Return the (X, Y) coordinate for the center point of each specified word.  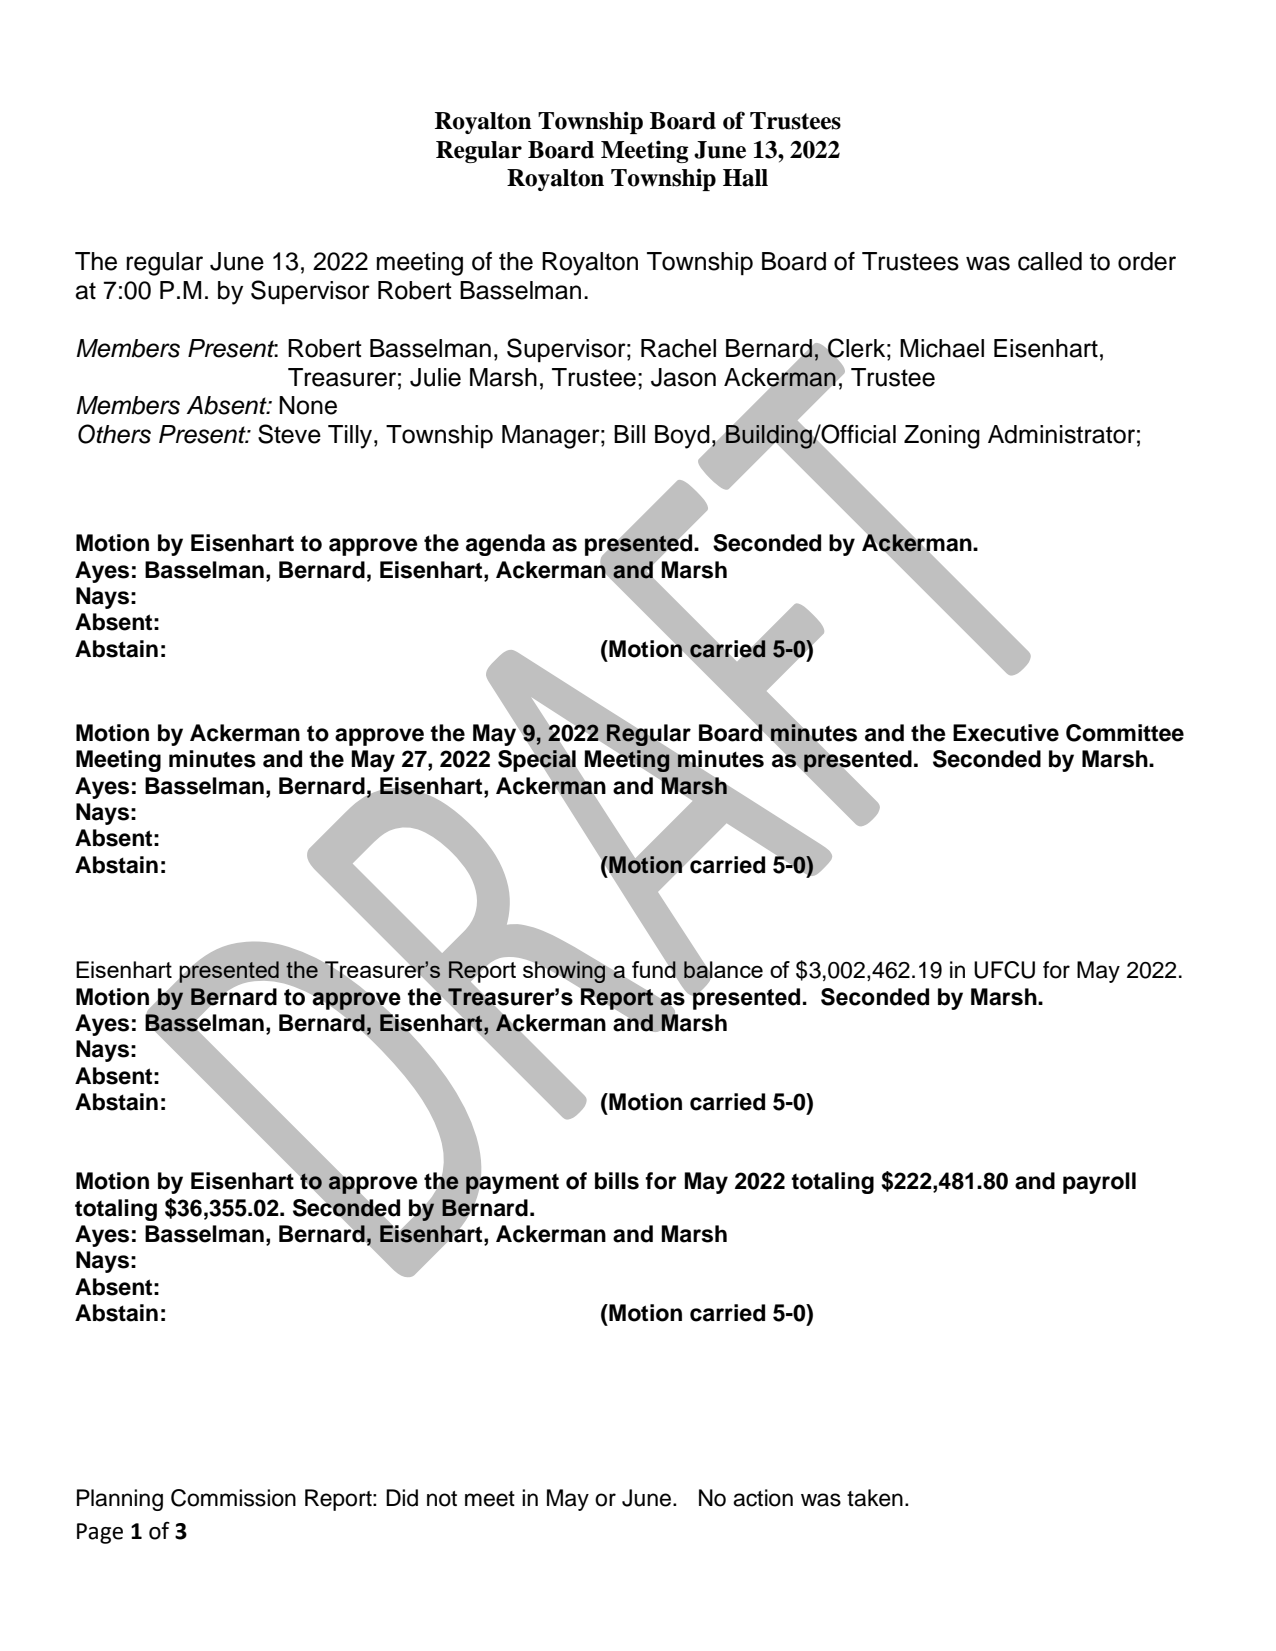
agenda (505, 545)
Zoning (942, 437)
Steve (289, 434)
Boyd (683, 438)
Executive (1006, 733)
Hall (745, 178)
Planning (120, 1500)
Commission (233, 1498)
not (442, 1499)
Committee (1125, 733)
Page (100, 1533)
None (308, 405)
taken (875, 1498)
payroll (1099, 1183)
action (763, 1498)
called (1050, 261)
